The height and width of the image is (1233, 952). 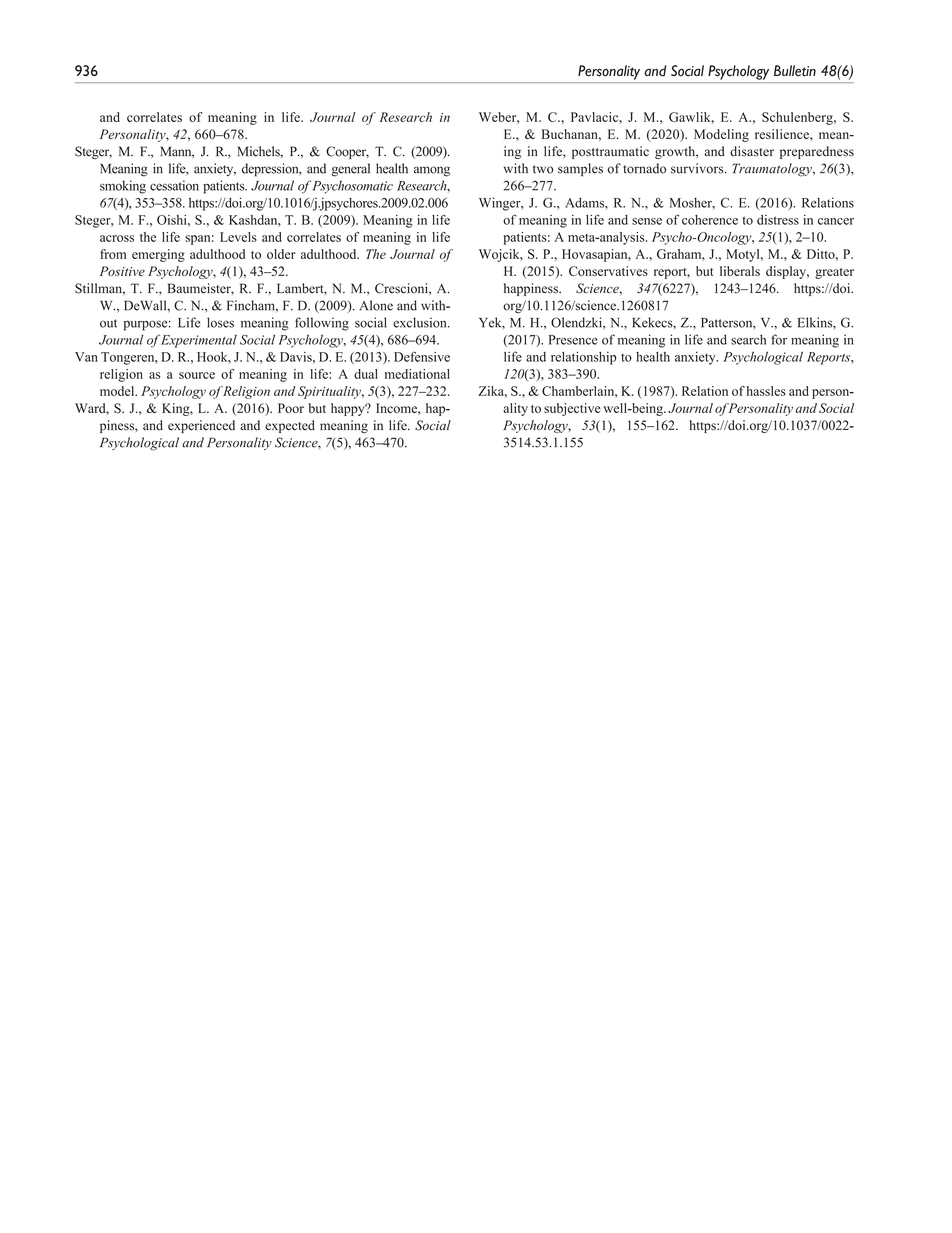 What do you see at coordinates (572, 409) in the image?
I see `subjective` at bounding box center [572, 409].
